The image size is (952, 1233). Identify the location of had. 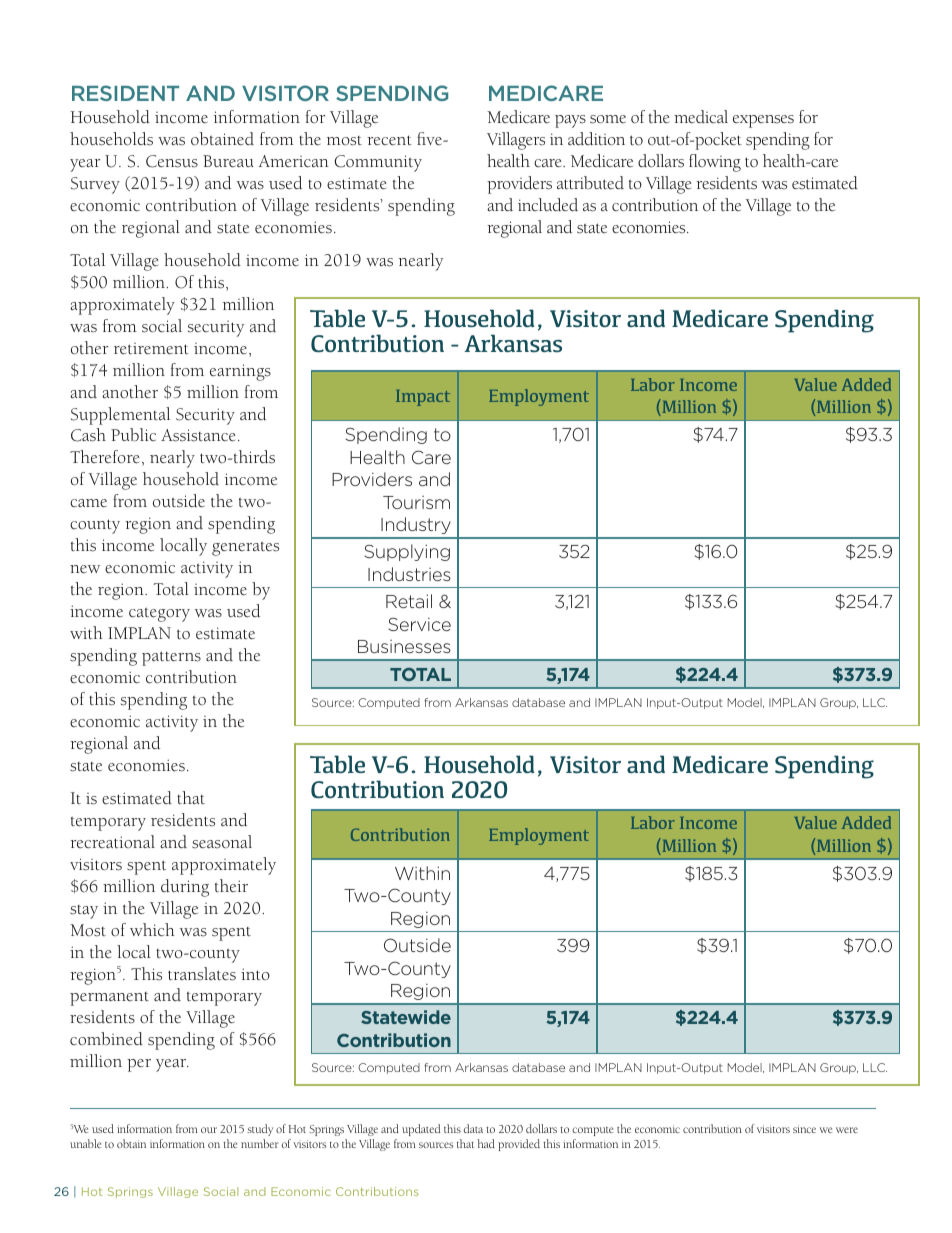
(486, 1143).
